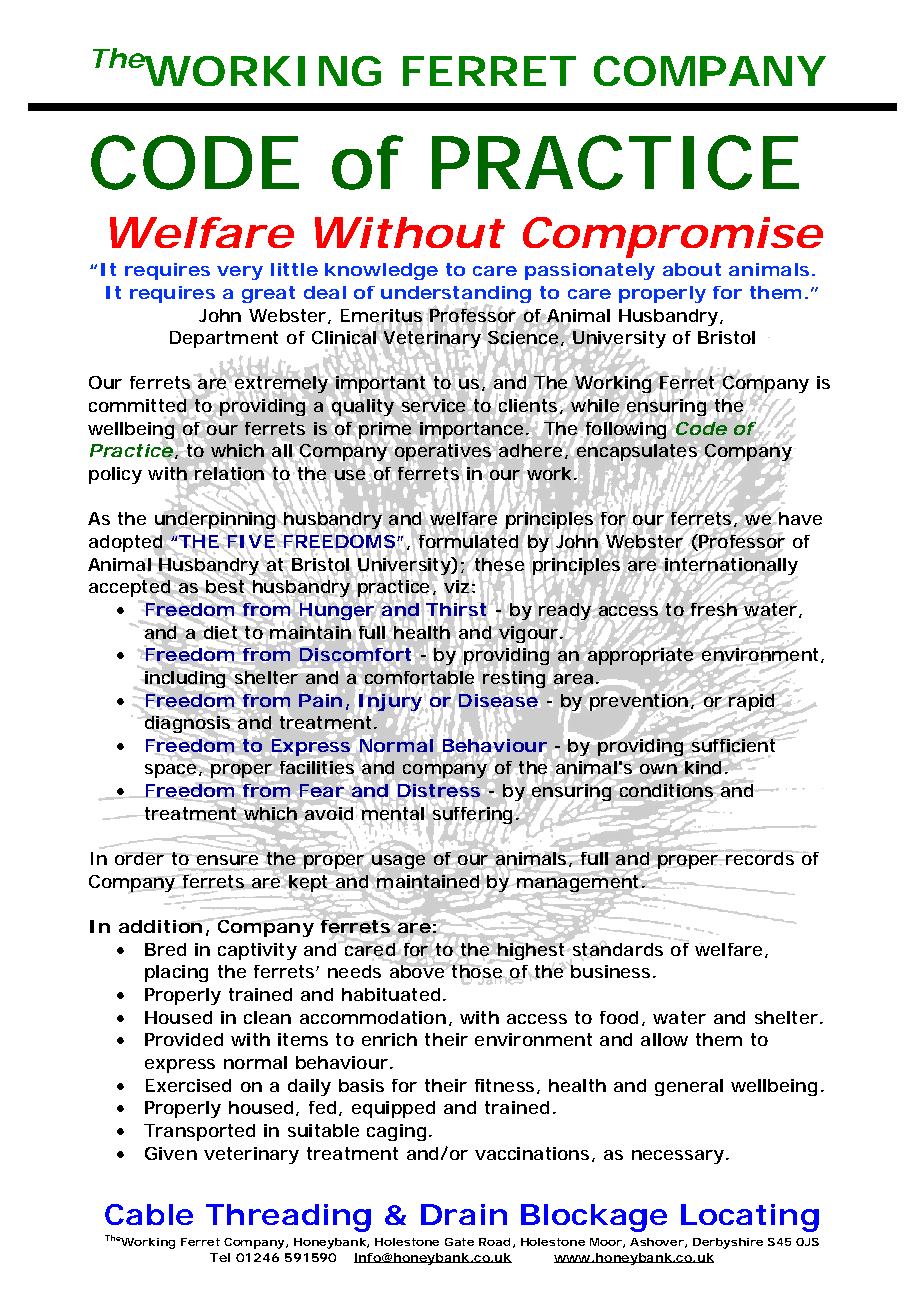 Image resolution: width=924 pixels, height=1308 pixels. What do you see at coordinates (728, 1243) in the screenshot?
I see `Derbyshire` at bounding box center [728, 1243].
